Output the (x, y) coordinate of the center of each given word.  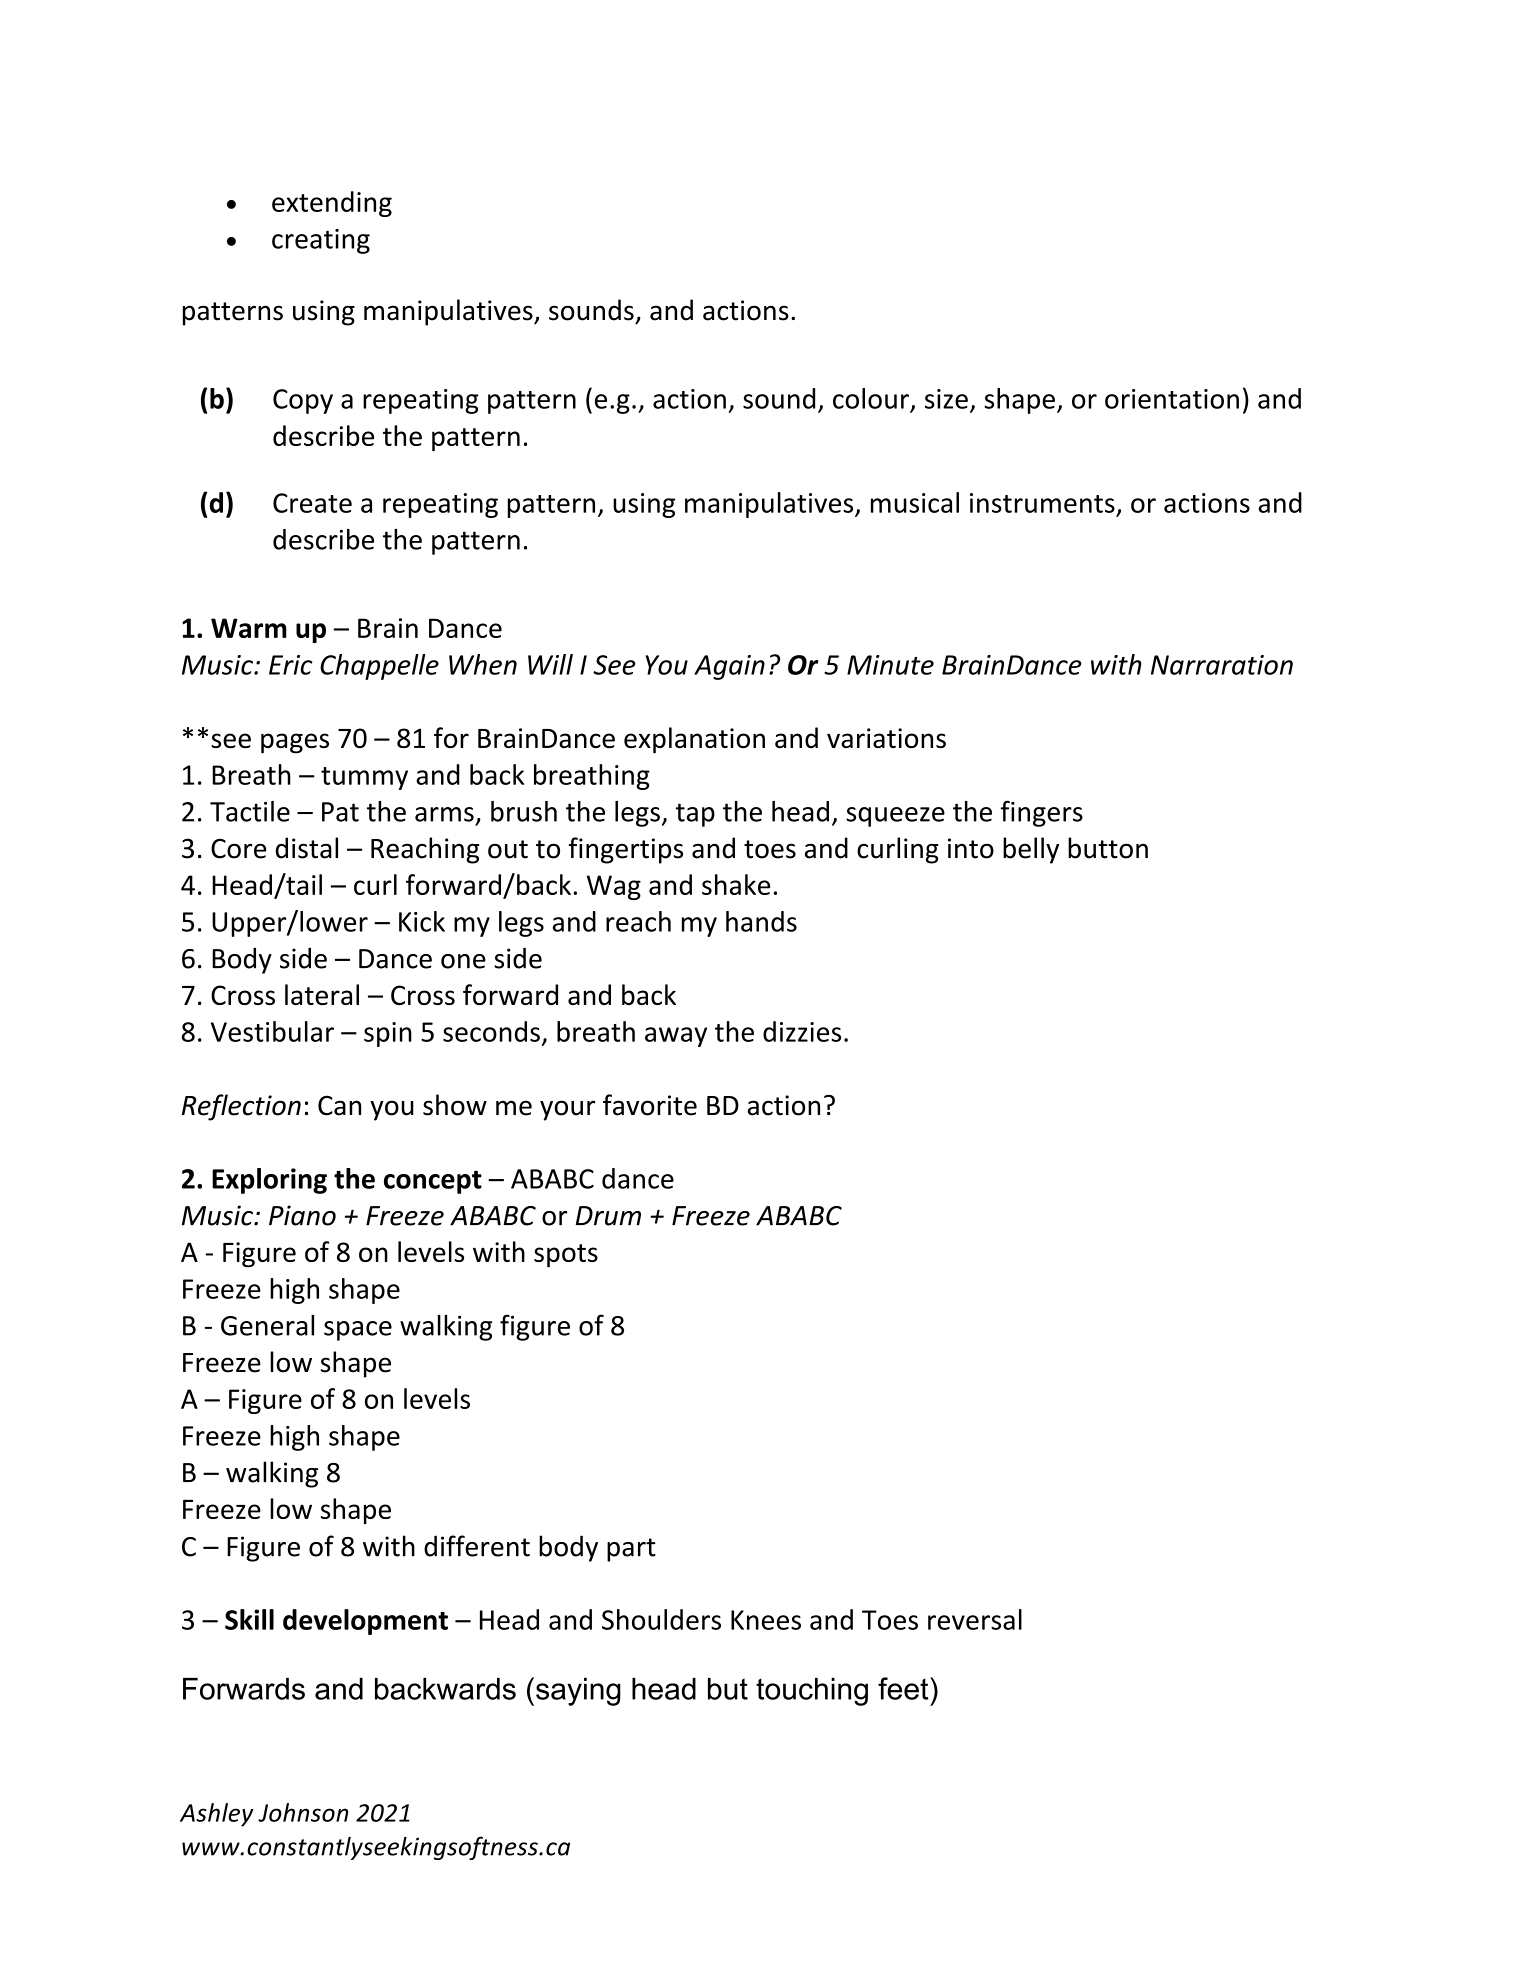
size (946, 399)
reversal (975, 1619)
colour (871, 398)
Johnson (303, 1812)
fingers (1041, 813)
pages (295, 743)
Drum (608, 1216)
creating (321, 241)
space (358, 1331)
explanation (694, 740)
